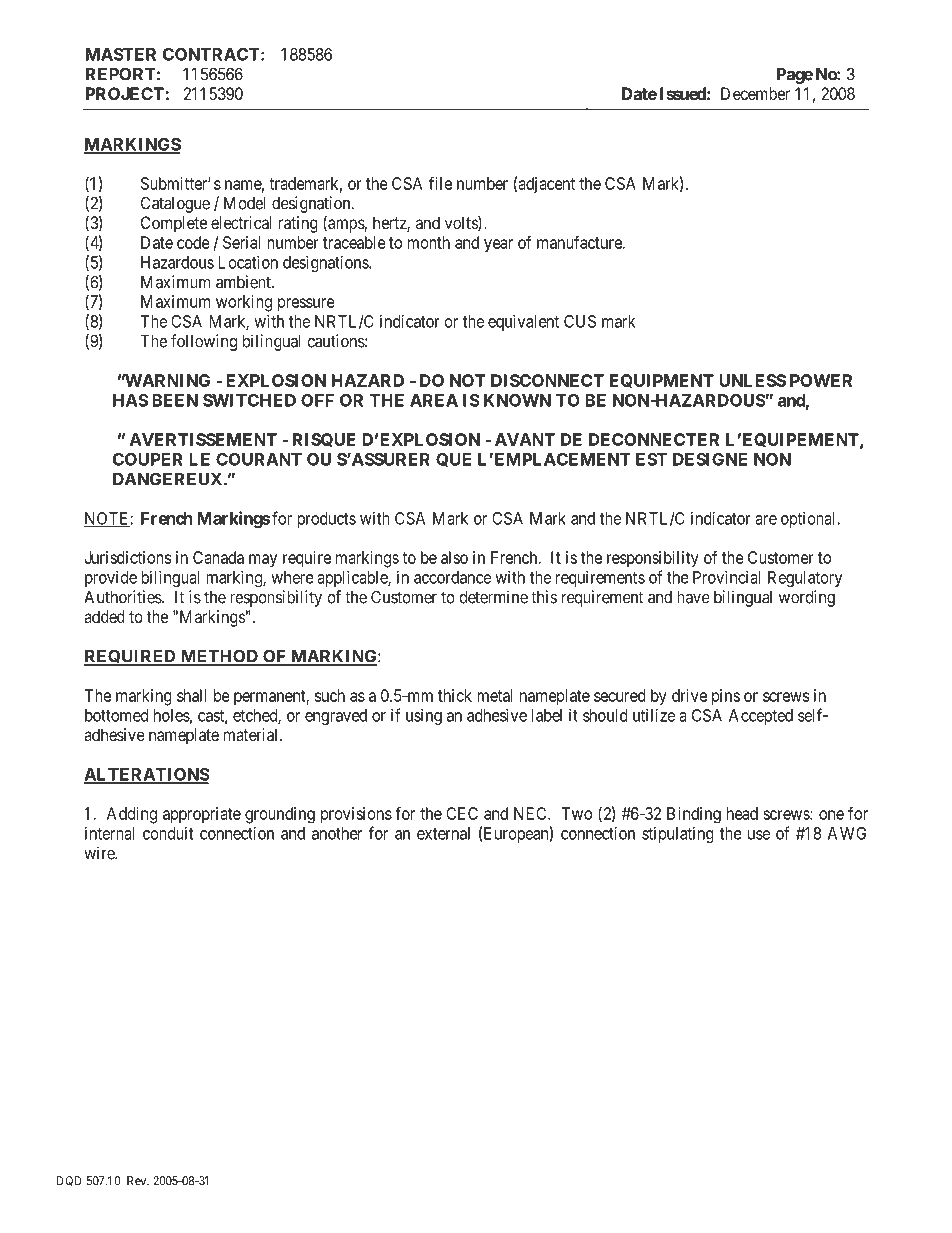  What do you see at coordinates (148, 459) in the document?
I see `COUPER` at bounding box center [148, 459].
